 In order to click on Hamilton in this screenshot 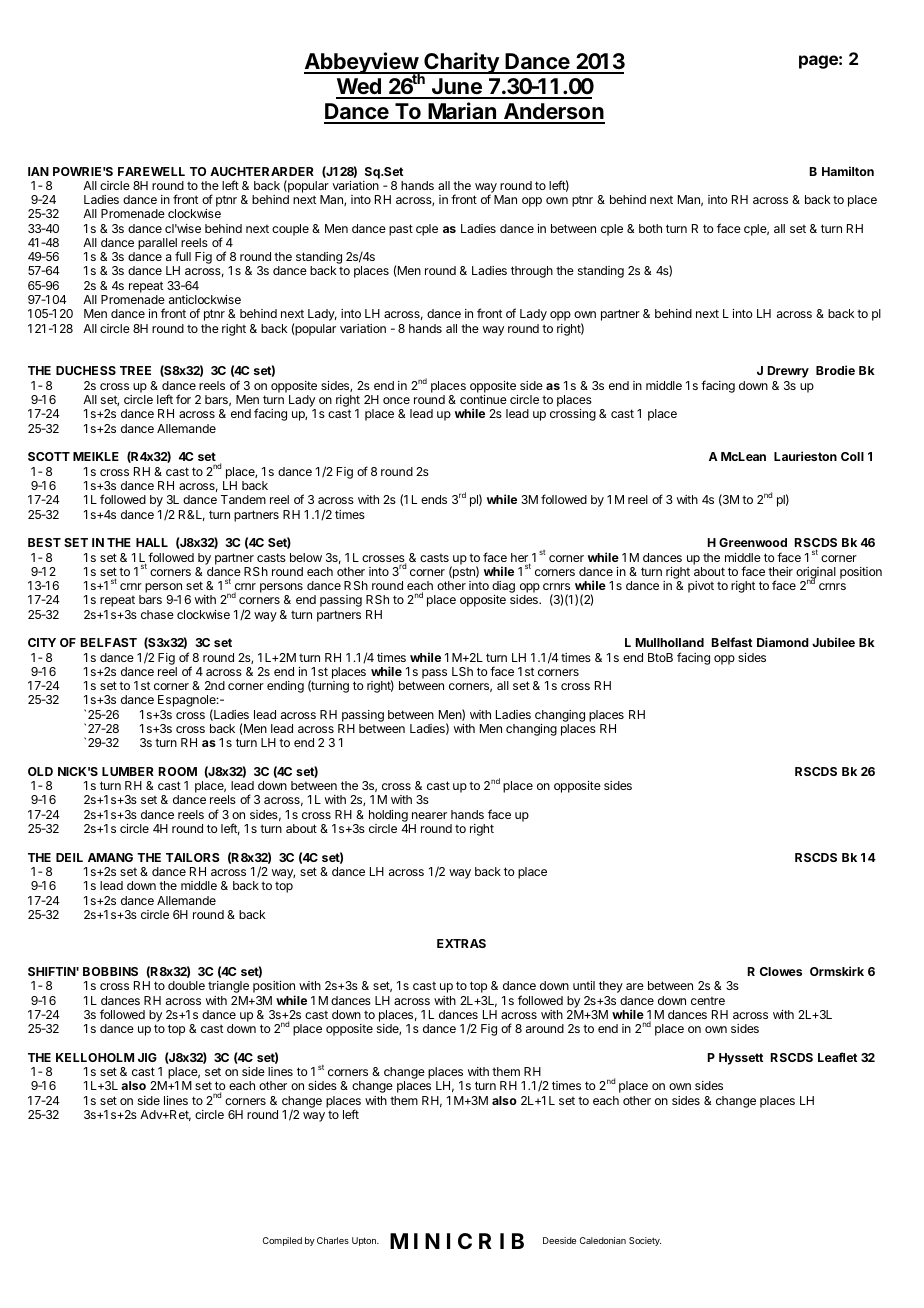, I will do `click(848, 171)`.
